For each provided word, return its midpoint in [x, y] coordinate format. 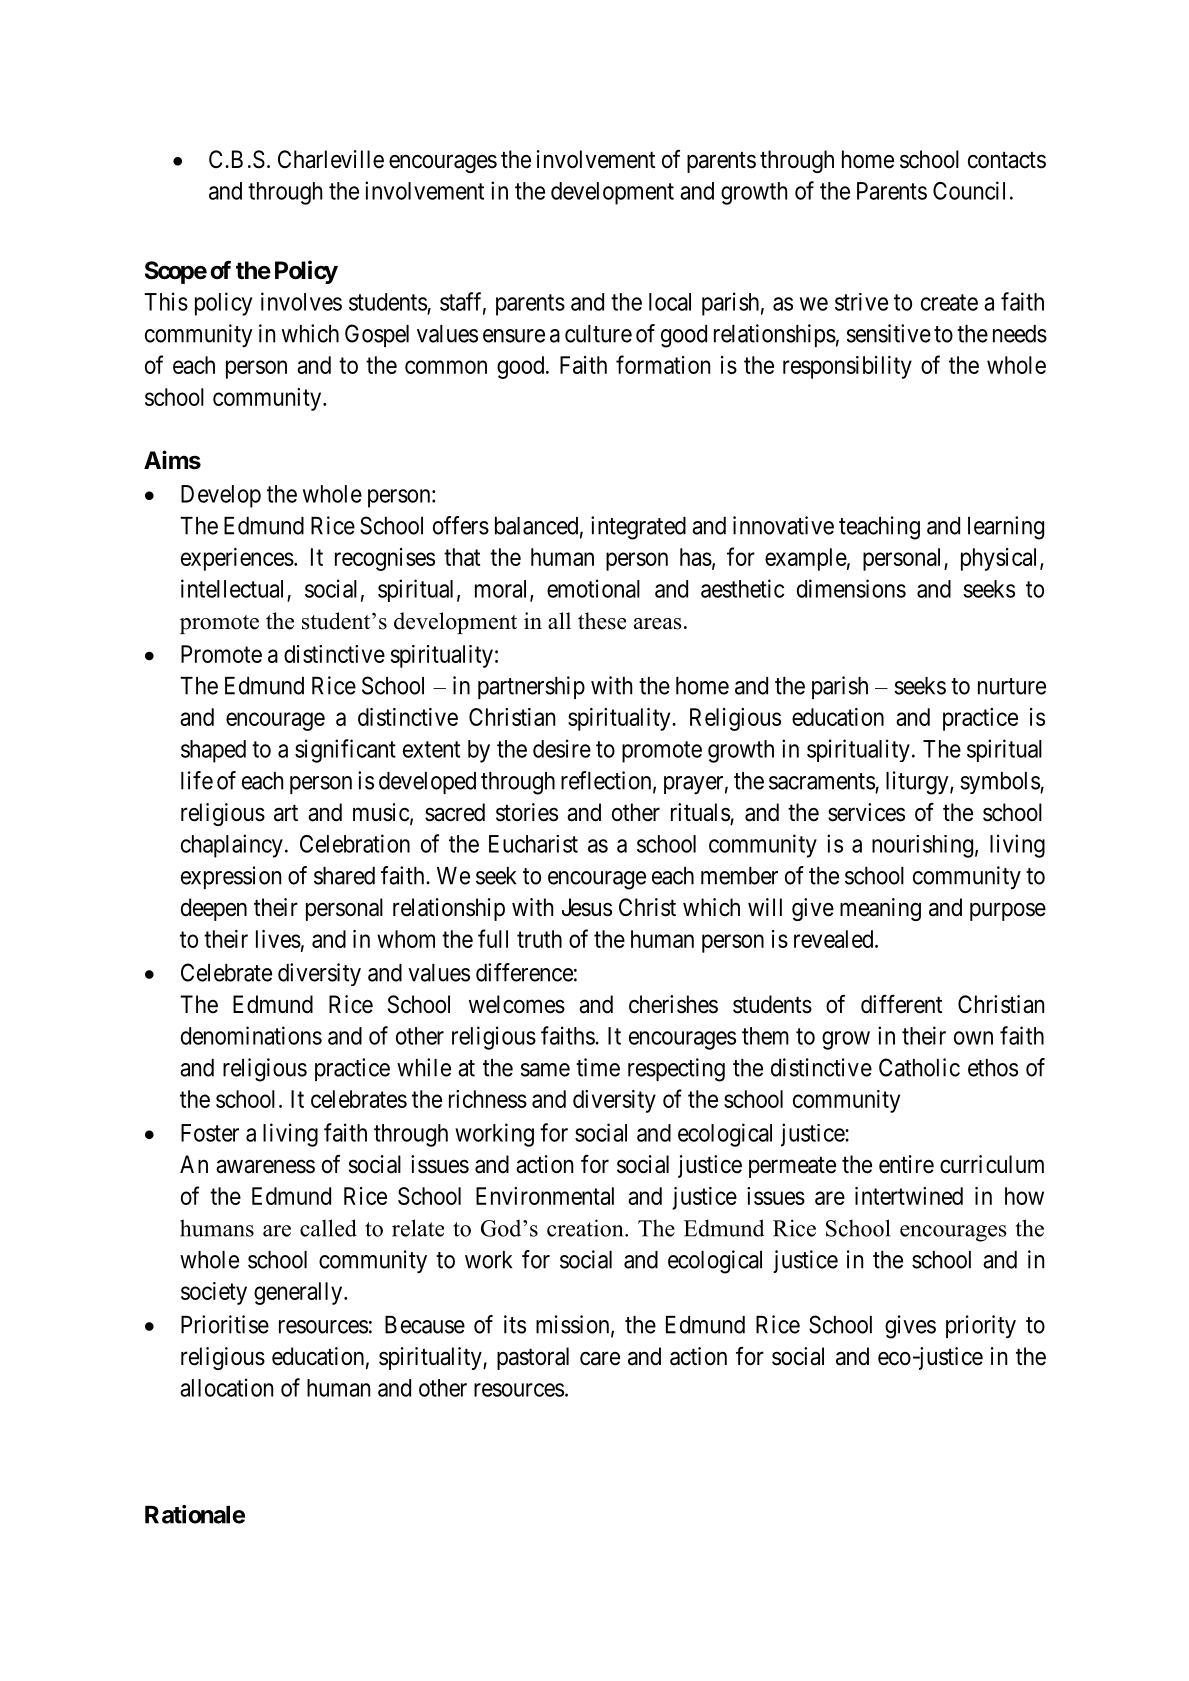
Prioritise [225, 1324]
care [600, 1358]
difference [524, 972]
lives [278, 939]
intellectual [232, 588]
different [901, 1004]
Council [969, 190]
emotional [593, 588]
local [670, 302]
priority [981, 1327]
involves [301, 301]
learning [1006, 528]
